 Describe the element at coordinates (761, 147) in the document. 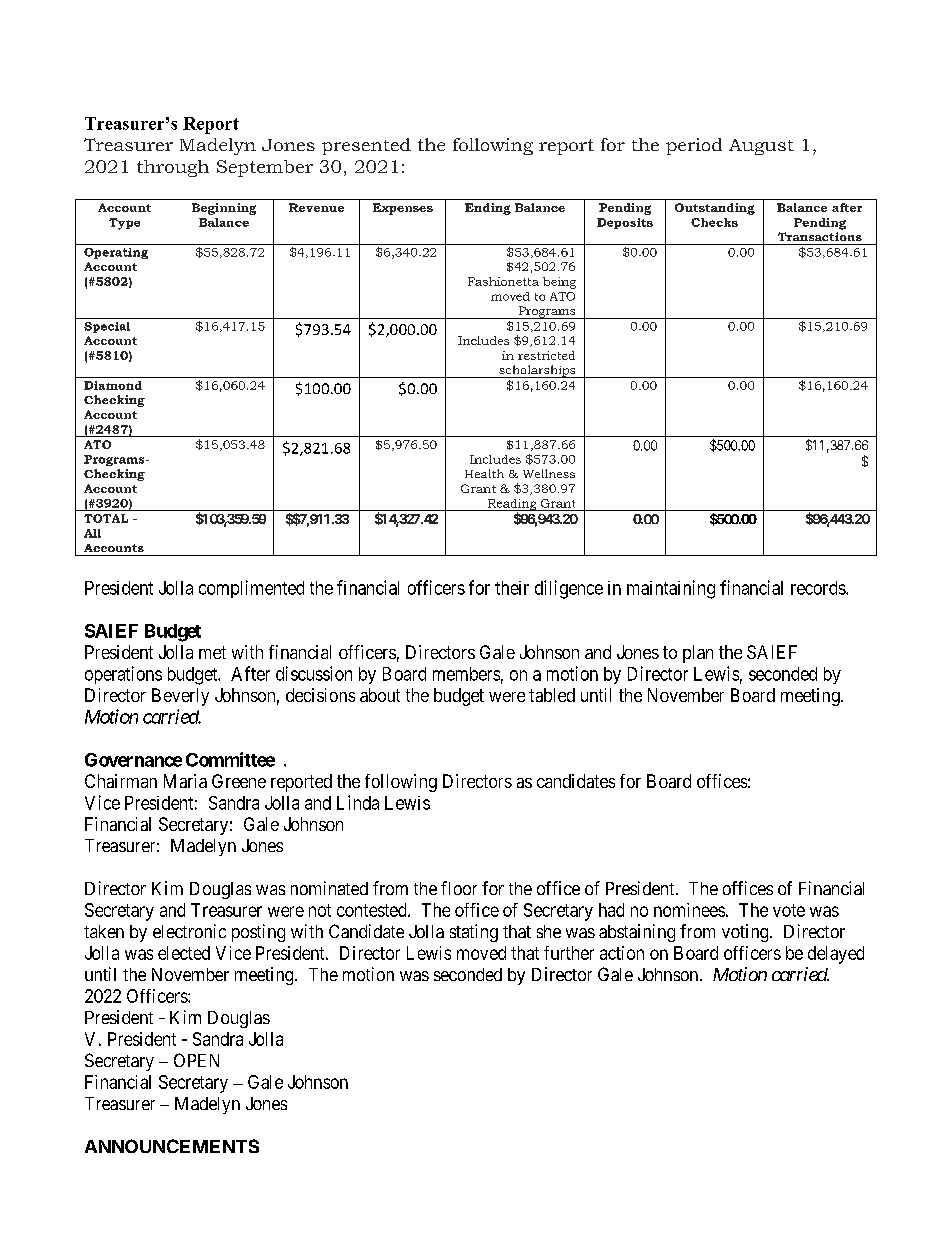

I see `August` at that location.
